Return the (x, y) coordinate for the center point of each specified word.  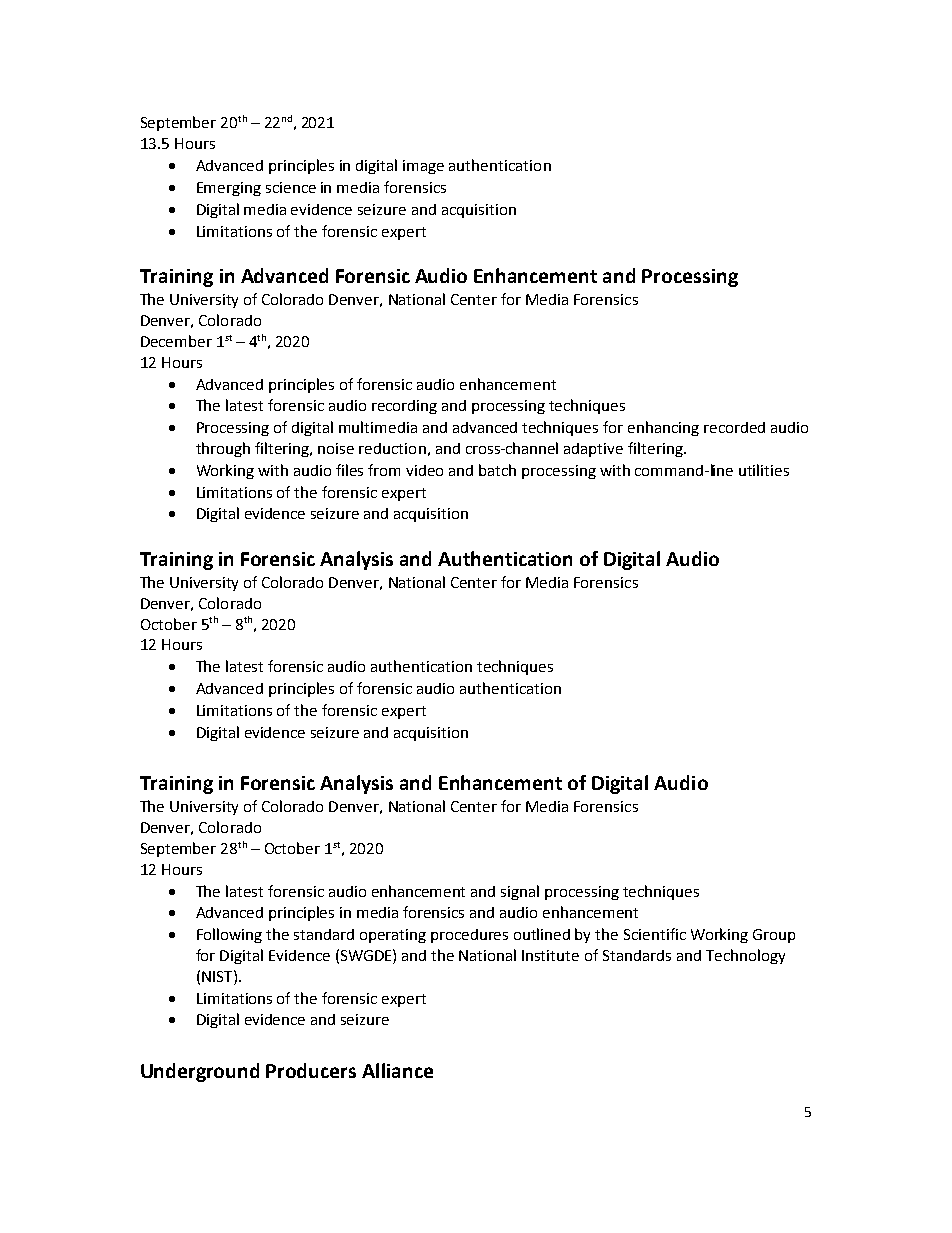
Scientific (655, 934)
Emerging (229, 189)
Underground (200, 1072)
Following (229, 935)
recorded (734, 427)
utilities (764, 470)
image (423, 167)
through (223, 449)
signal (520, 892)
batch (497, 470)
